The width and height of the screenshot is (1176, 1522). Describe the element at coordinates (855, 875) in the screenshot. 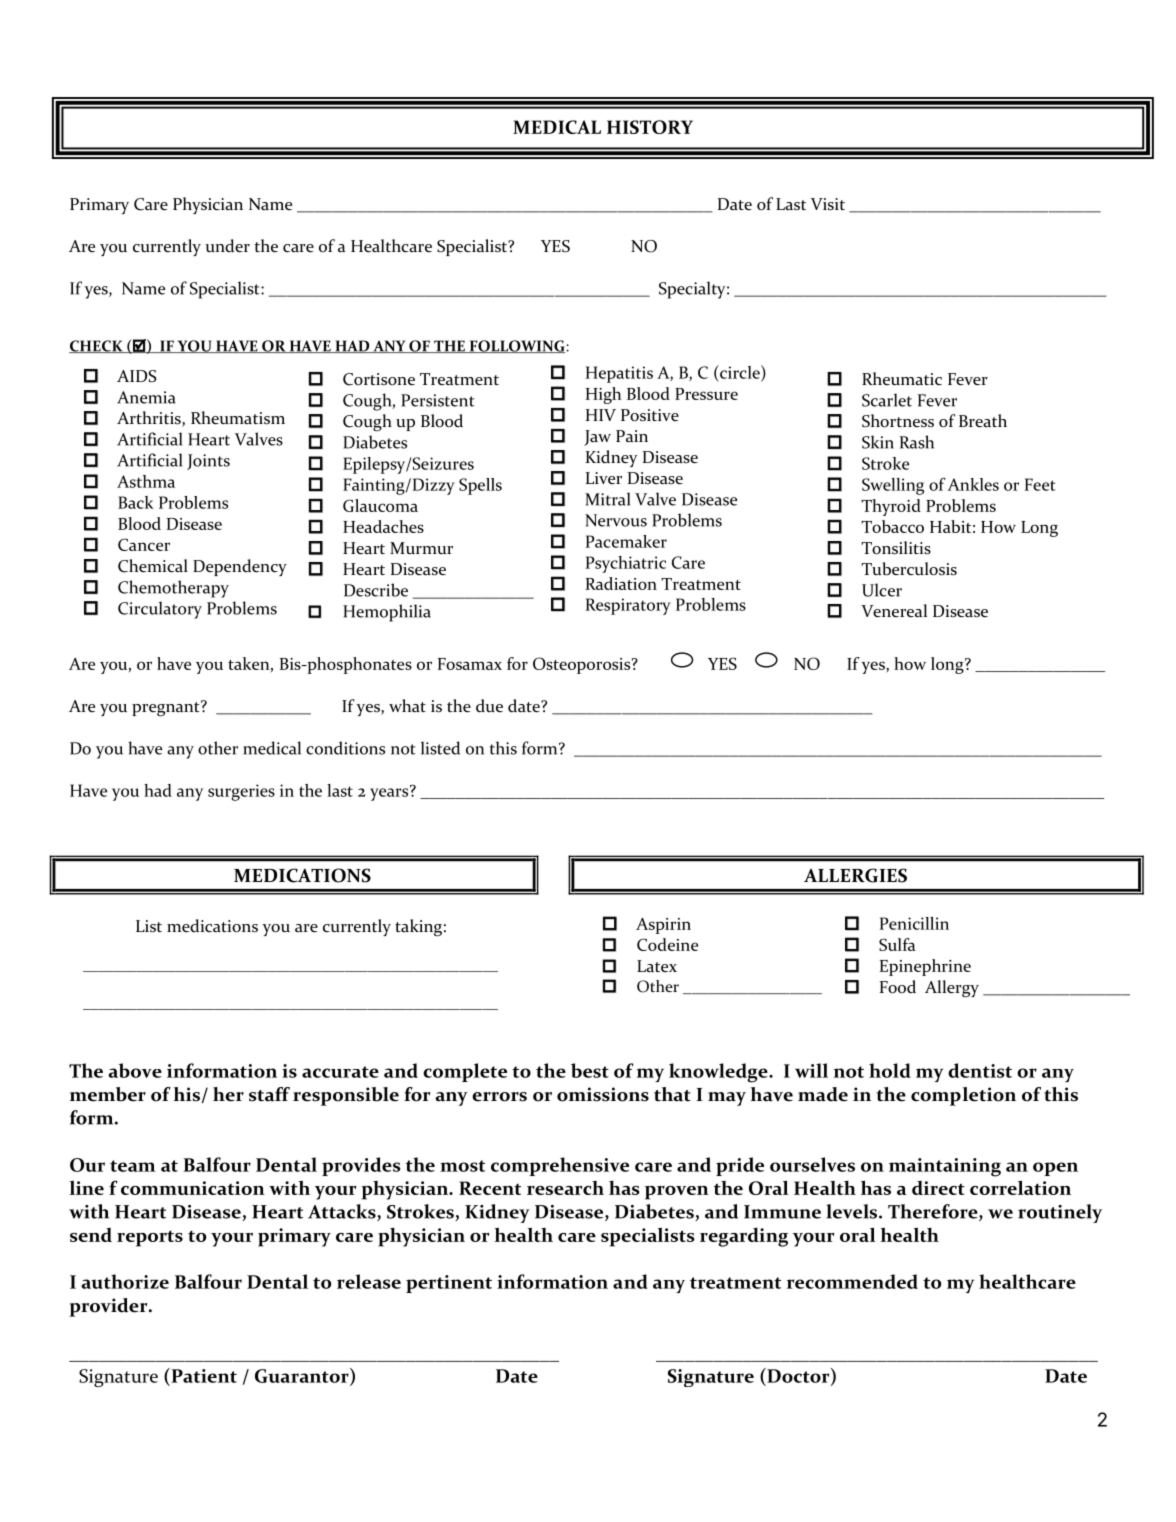

I see `ALLERGIES` at that location.
